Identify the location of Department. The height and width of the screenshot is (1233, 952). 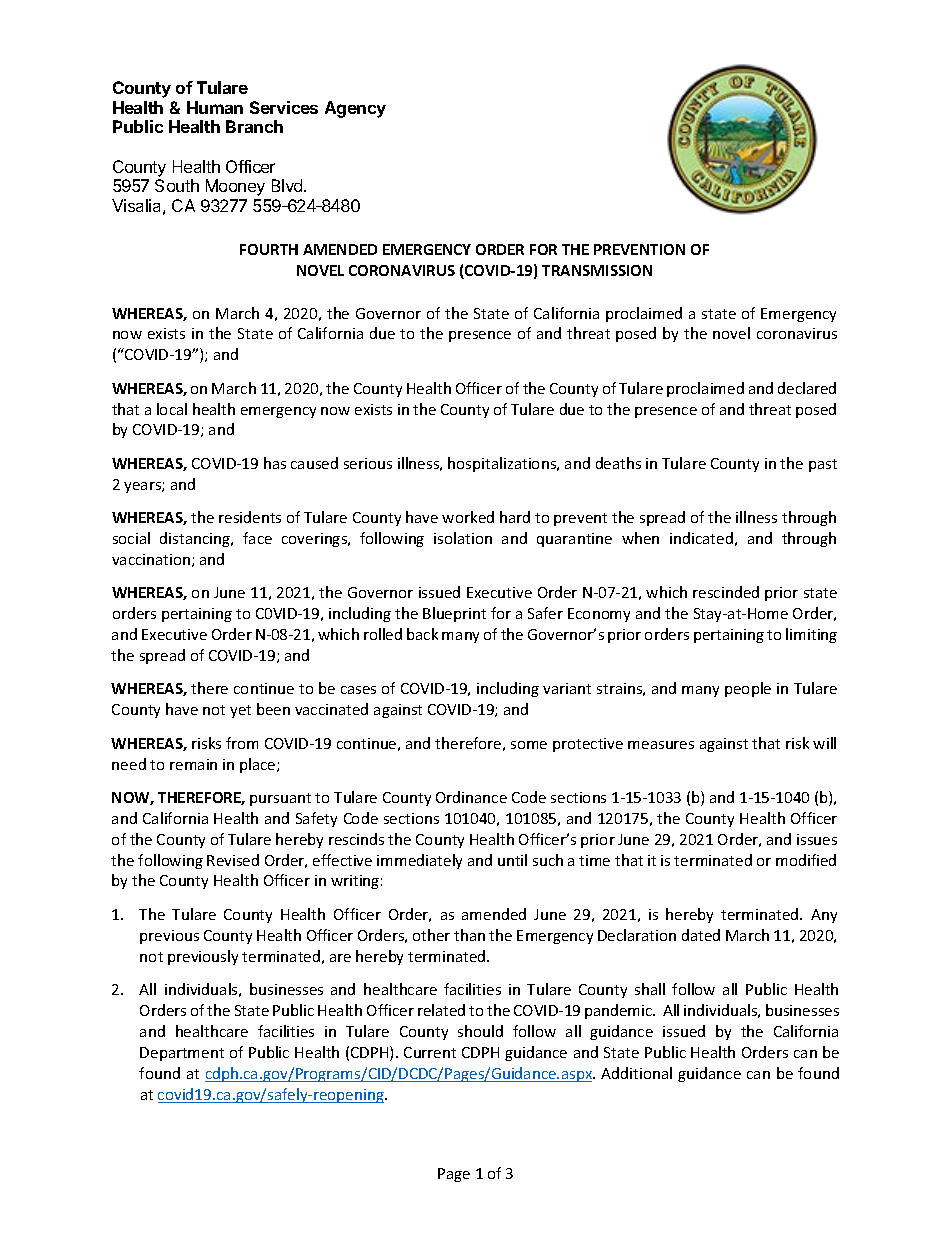
(182, 1054).
